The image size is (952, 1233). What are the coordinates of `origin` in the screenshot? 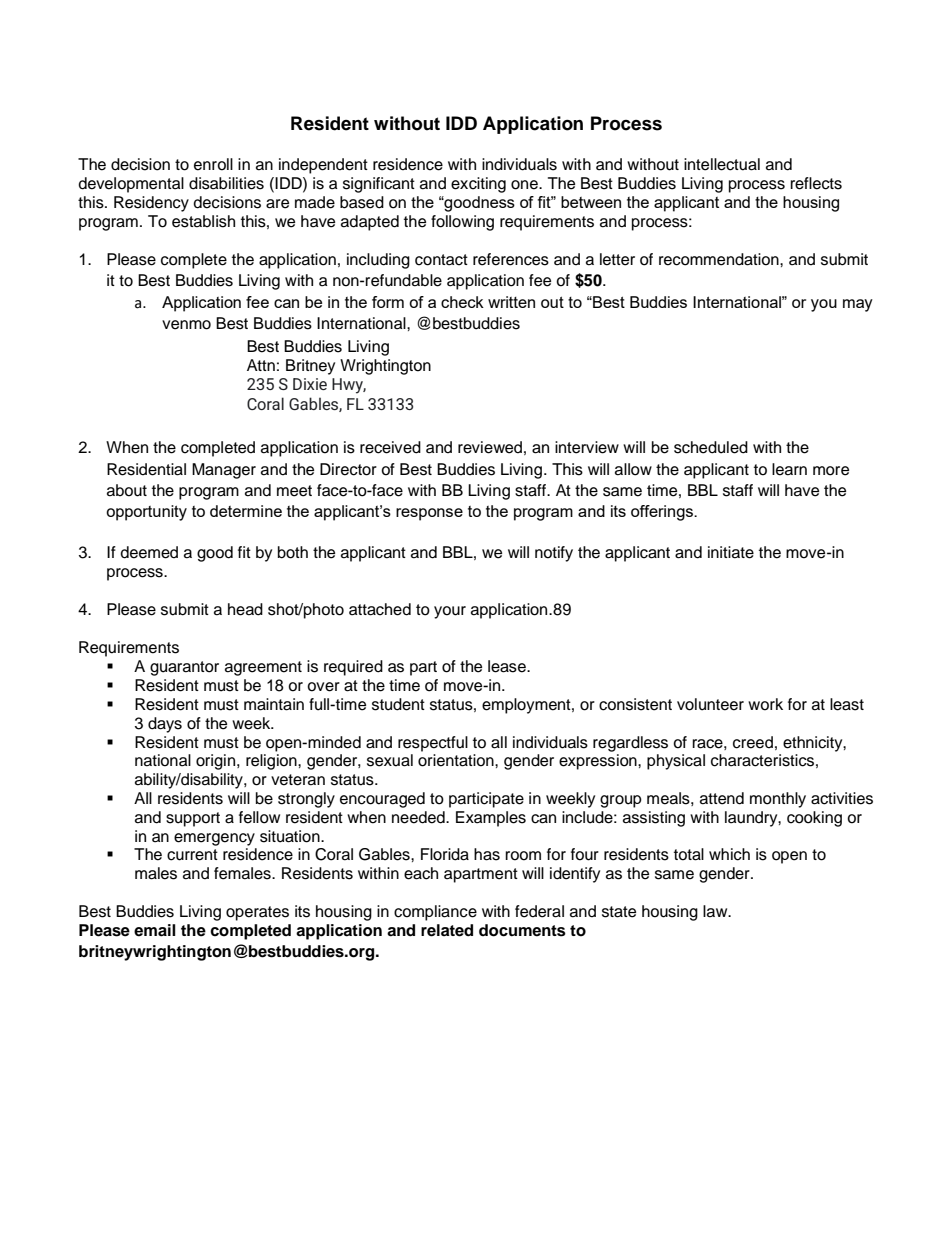 It's located at (217, 762).
